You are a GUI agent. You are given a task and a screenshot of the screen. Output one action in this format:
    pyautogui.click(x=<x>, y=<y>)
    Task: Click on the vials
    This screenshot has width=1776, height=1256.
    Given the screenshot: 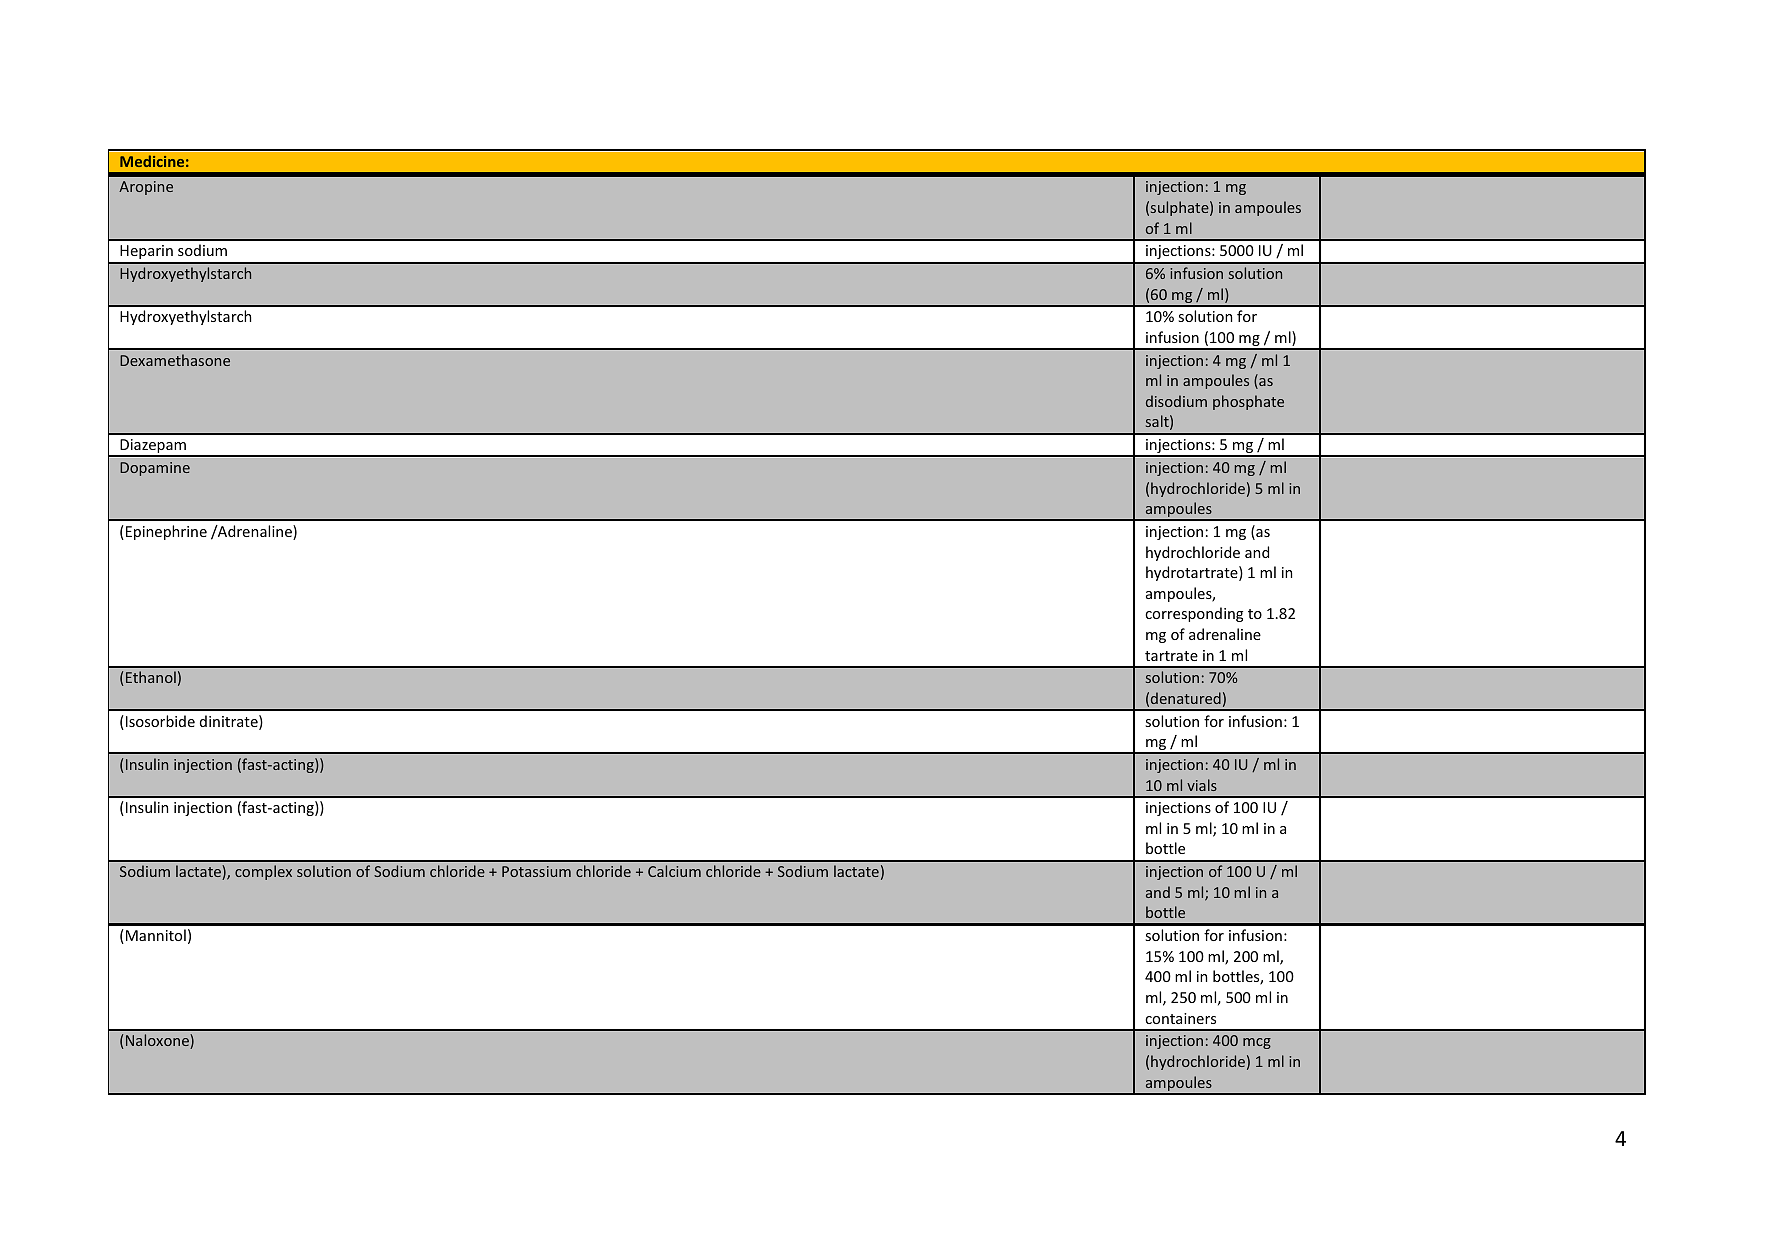 What is the action you would take?
    pyautogui.click(x=1202, y=785)
